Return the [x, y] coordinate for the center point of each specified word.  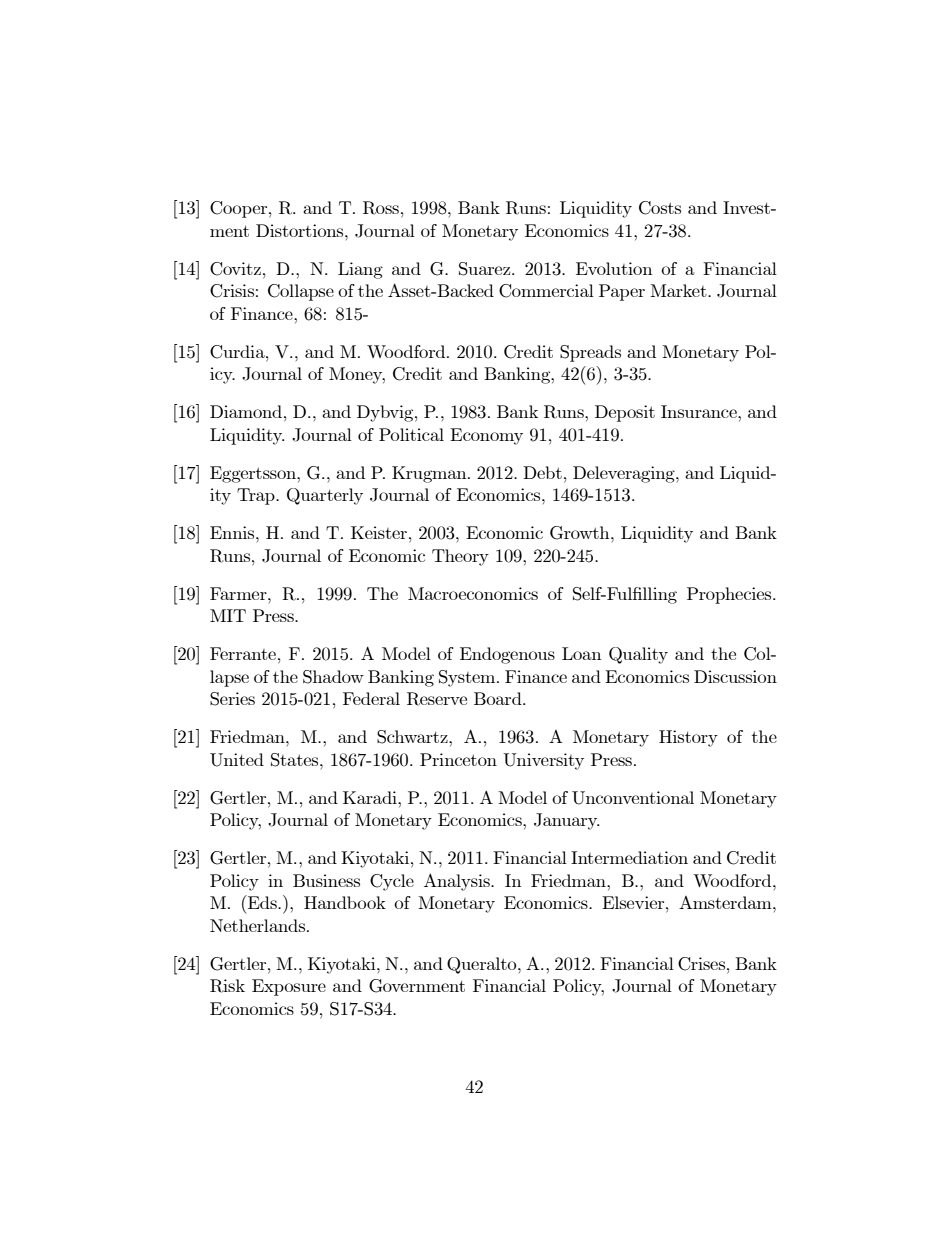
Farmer [239, 593]
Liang [360, 270]
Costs [660, 208]
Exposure [289, 987]
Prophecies [730, 595]
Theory [460, 557]
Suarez [486, 269]
